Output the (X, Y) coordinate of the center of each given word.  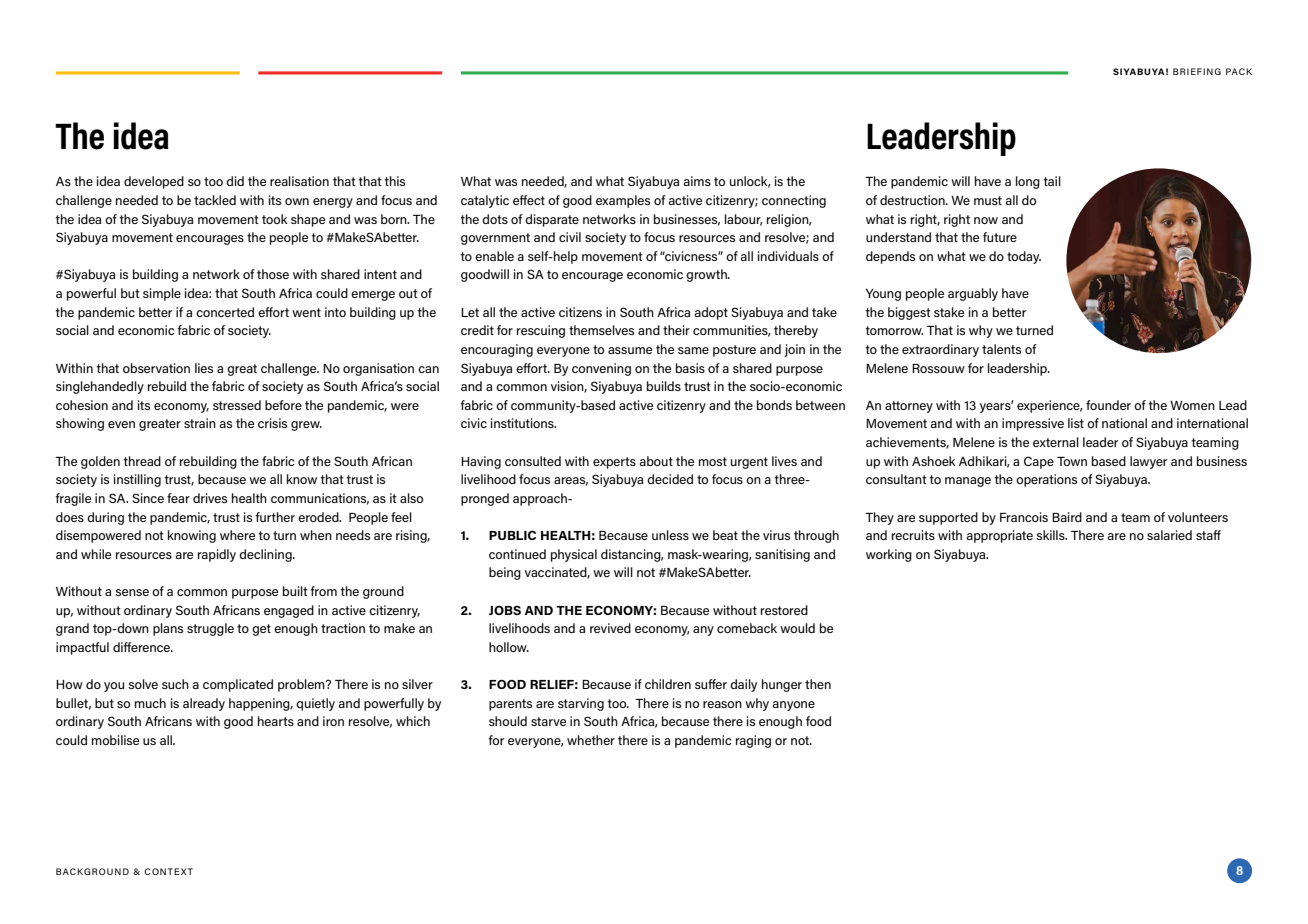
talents (1001, 349)
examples (623, 201)
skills (1051, 535)
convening (601, 369)
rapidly (217, 555)
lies (204, 368)
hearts (276, 721)
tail (1052, 181)
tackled (215, 200)
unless (670, 535)
